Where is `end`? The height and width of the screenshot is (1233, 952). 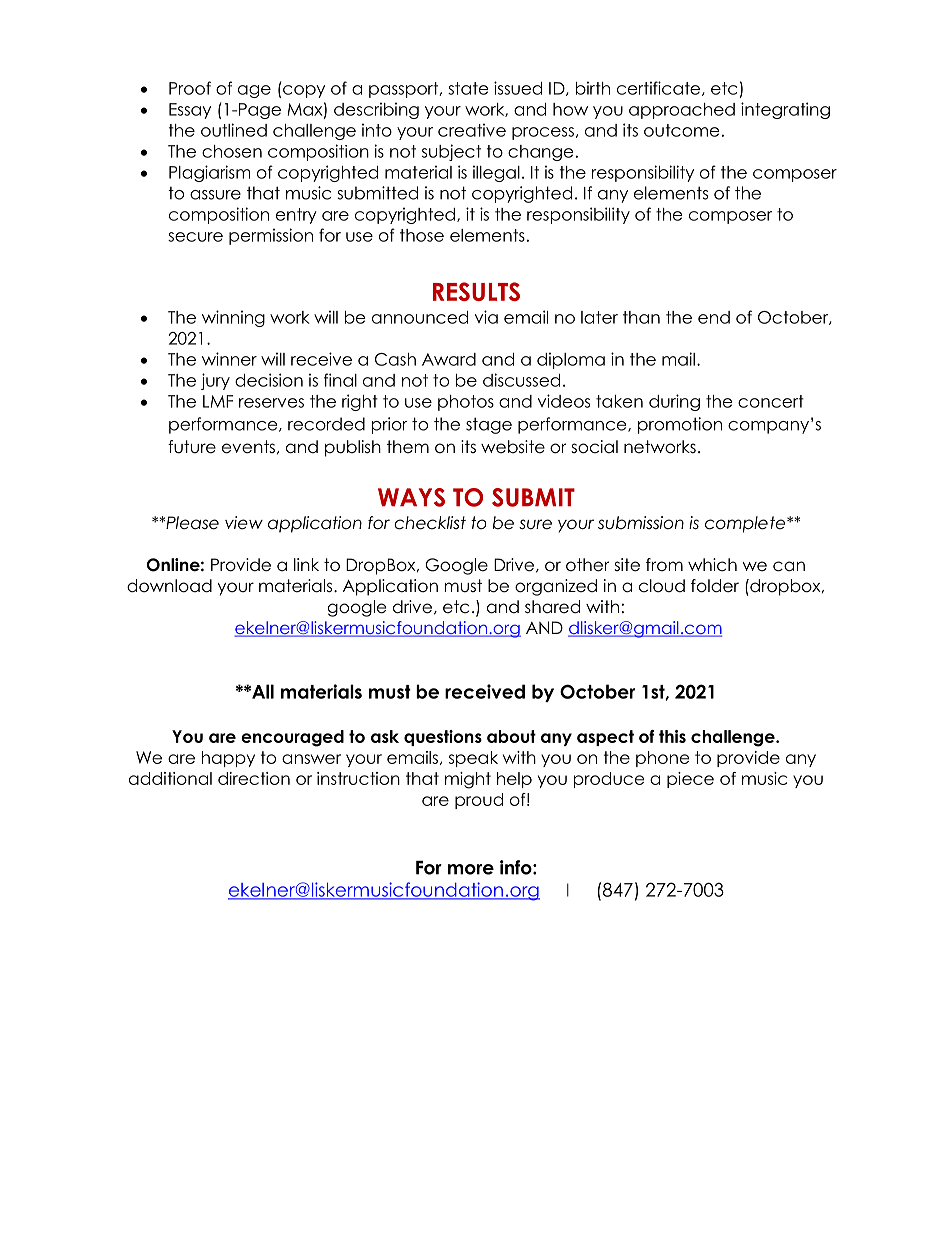 end is located at coordinates (714, 317).
